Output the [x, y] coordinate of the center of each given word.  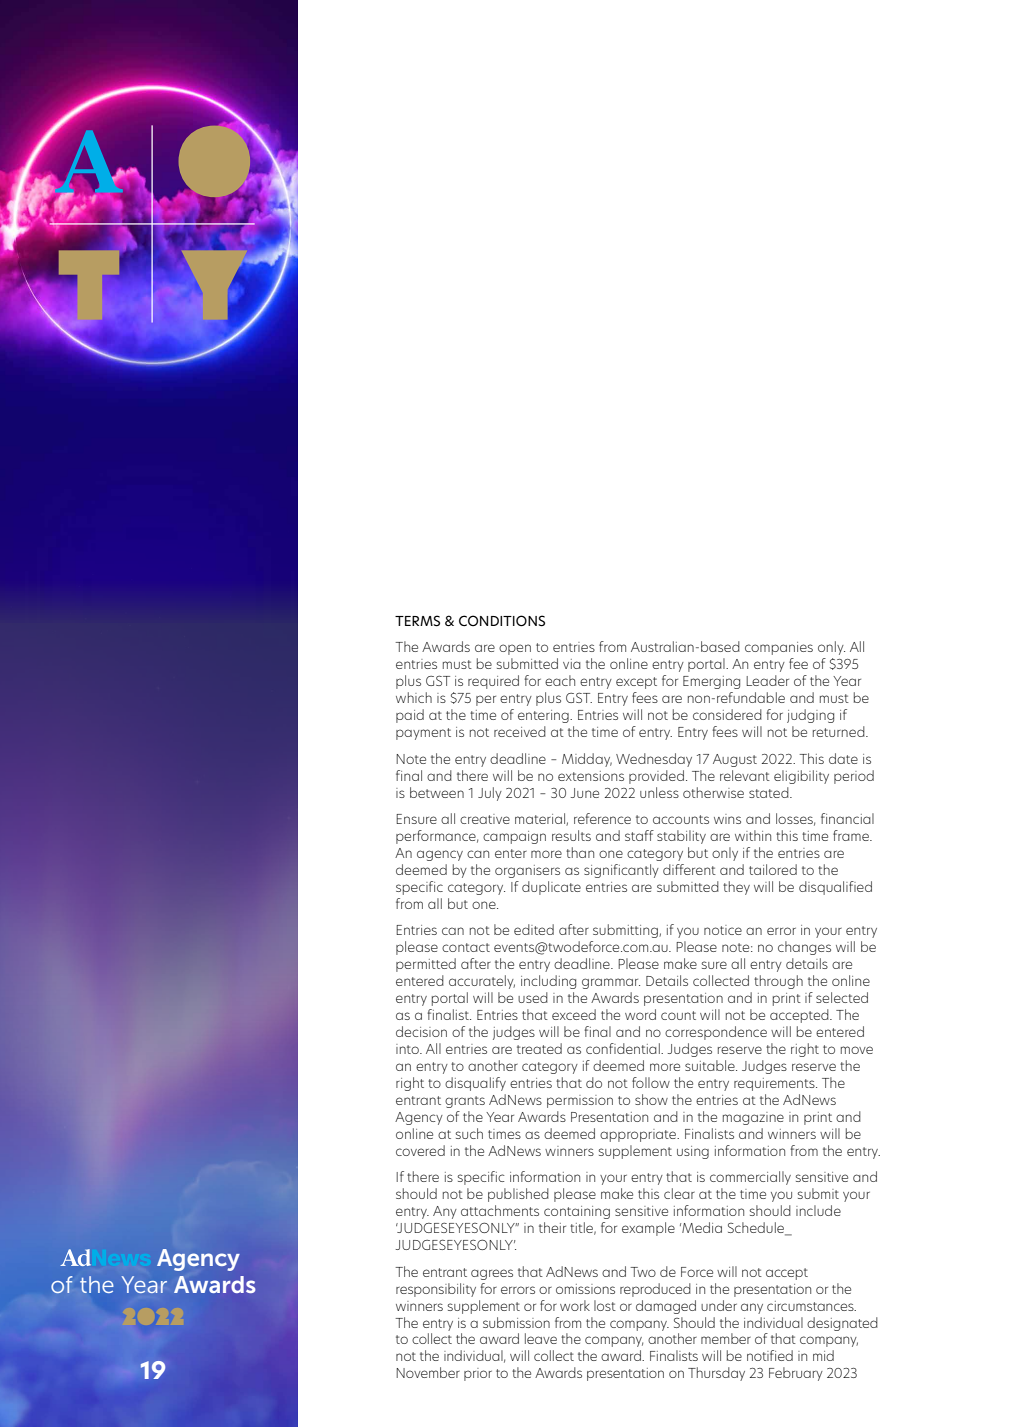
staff [639, 835]
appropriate [639, 1135]
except [636, 683]
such [469, 1133]
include [818, 1210]
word [640, 1014]
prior [478, 1374]
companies [779, 648]
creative [485, 819]
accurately [482, 982]
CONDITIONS [502, 621]
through [778, 982]
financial [847, 818]
